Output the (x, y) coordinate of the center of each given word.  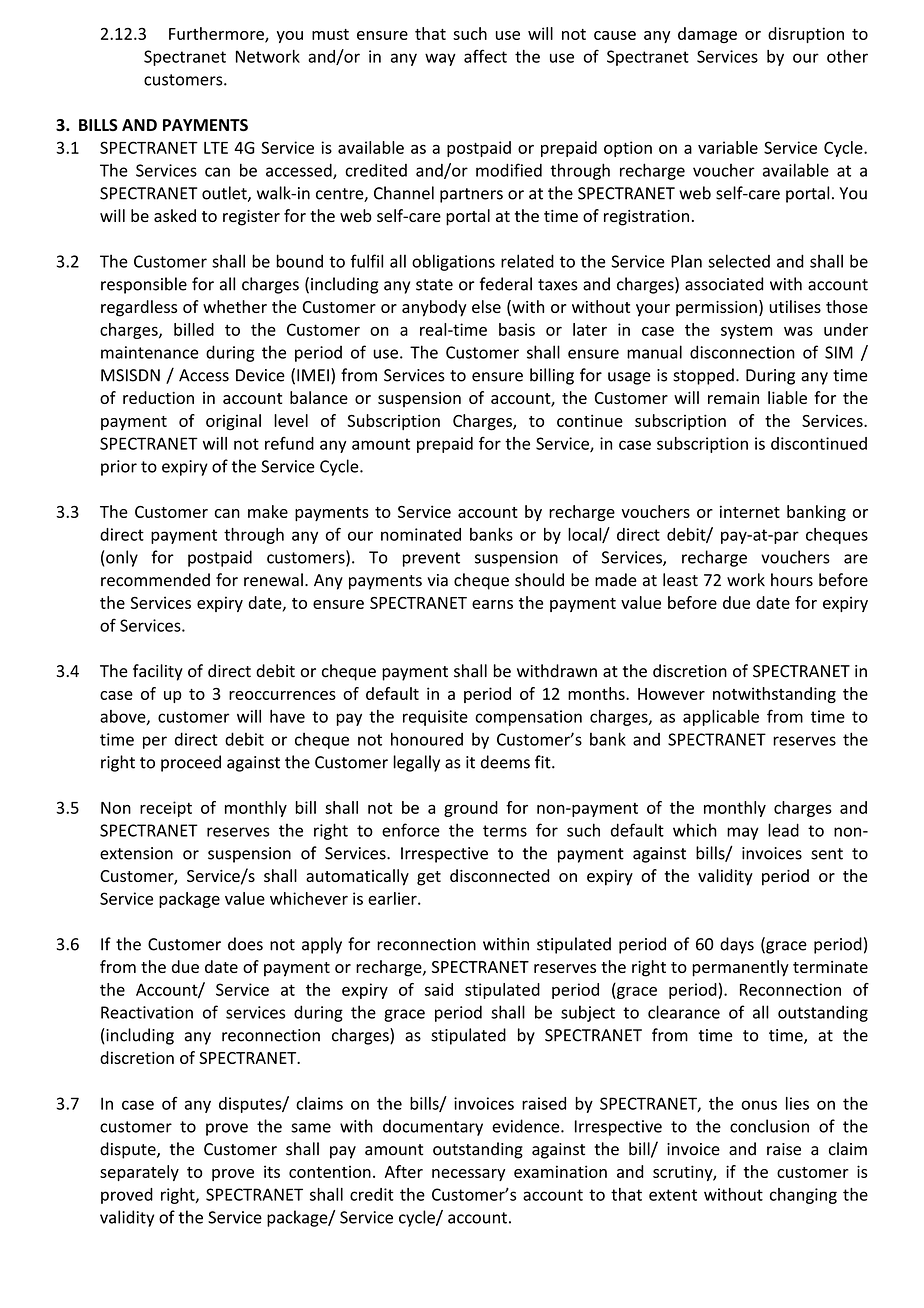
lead (783, 830)
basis (517, 329)
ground (471, 809)
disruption (806, 35)
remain (733, 398)
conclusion (769, 1126)
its (272, 1171)
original (233, 422)
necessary (468, 1175)
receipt (166, 809)
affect (485, 56)
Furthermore (217, 34)
